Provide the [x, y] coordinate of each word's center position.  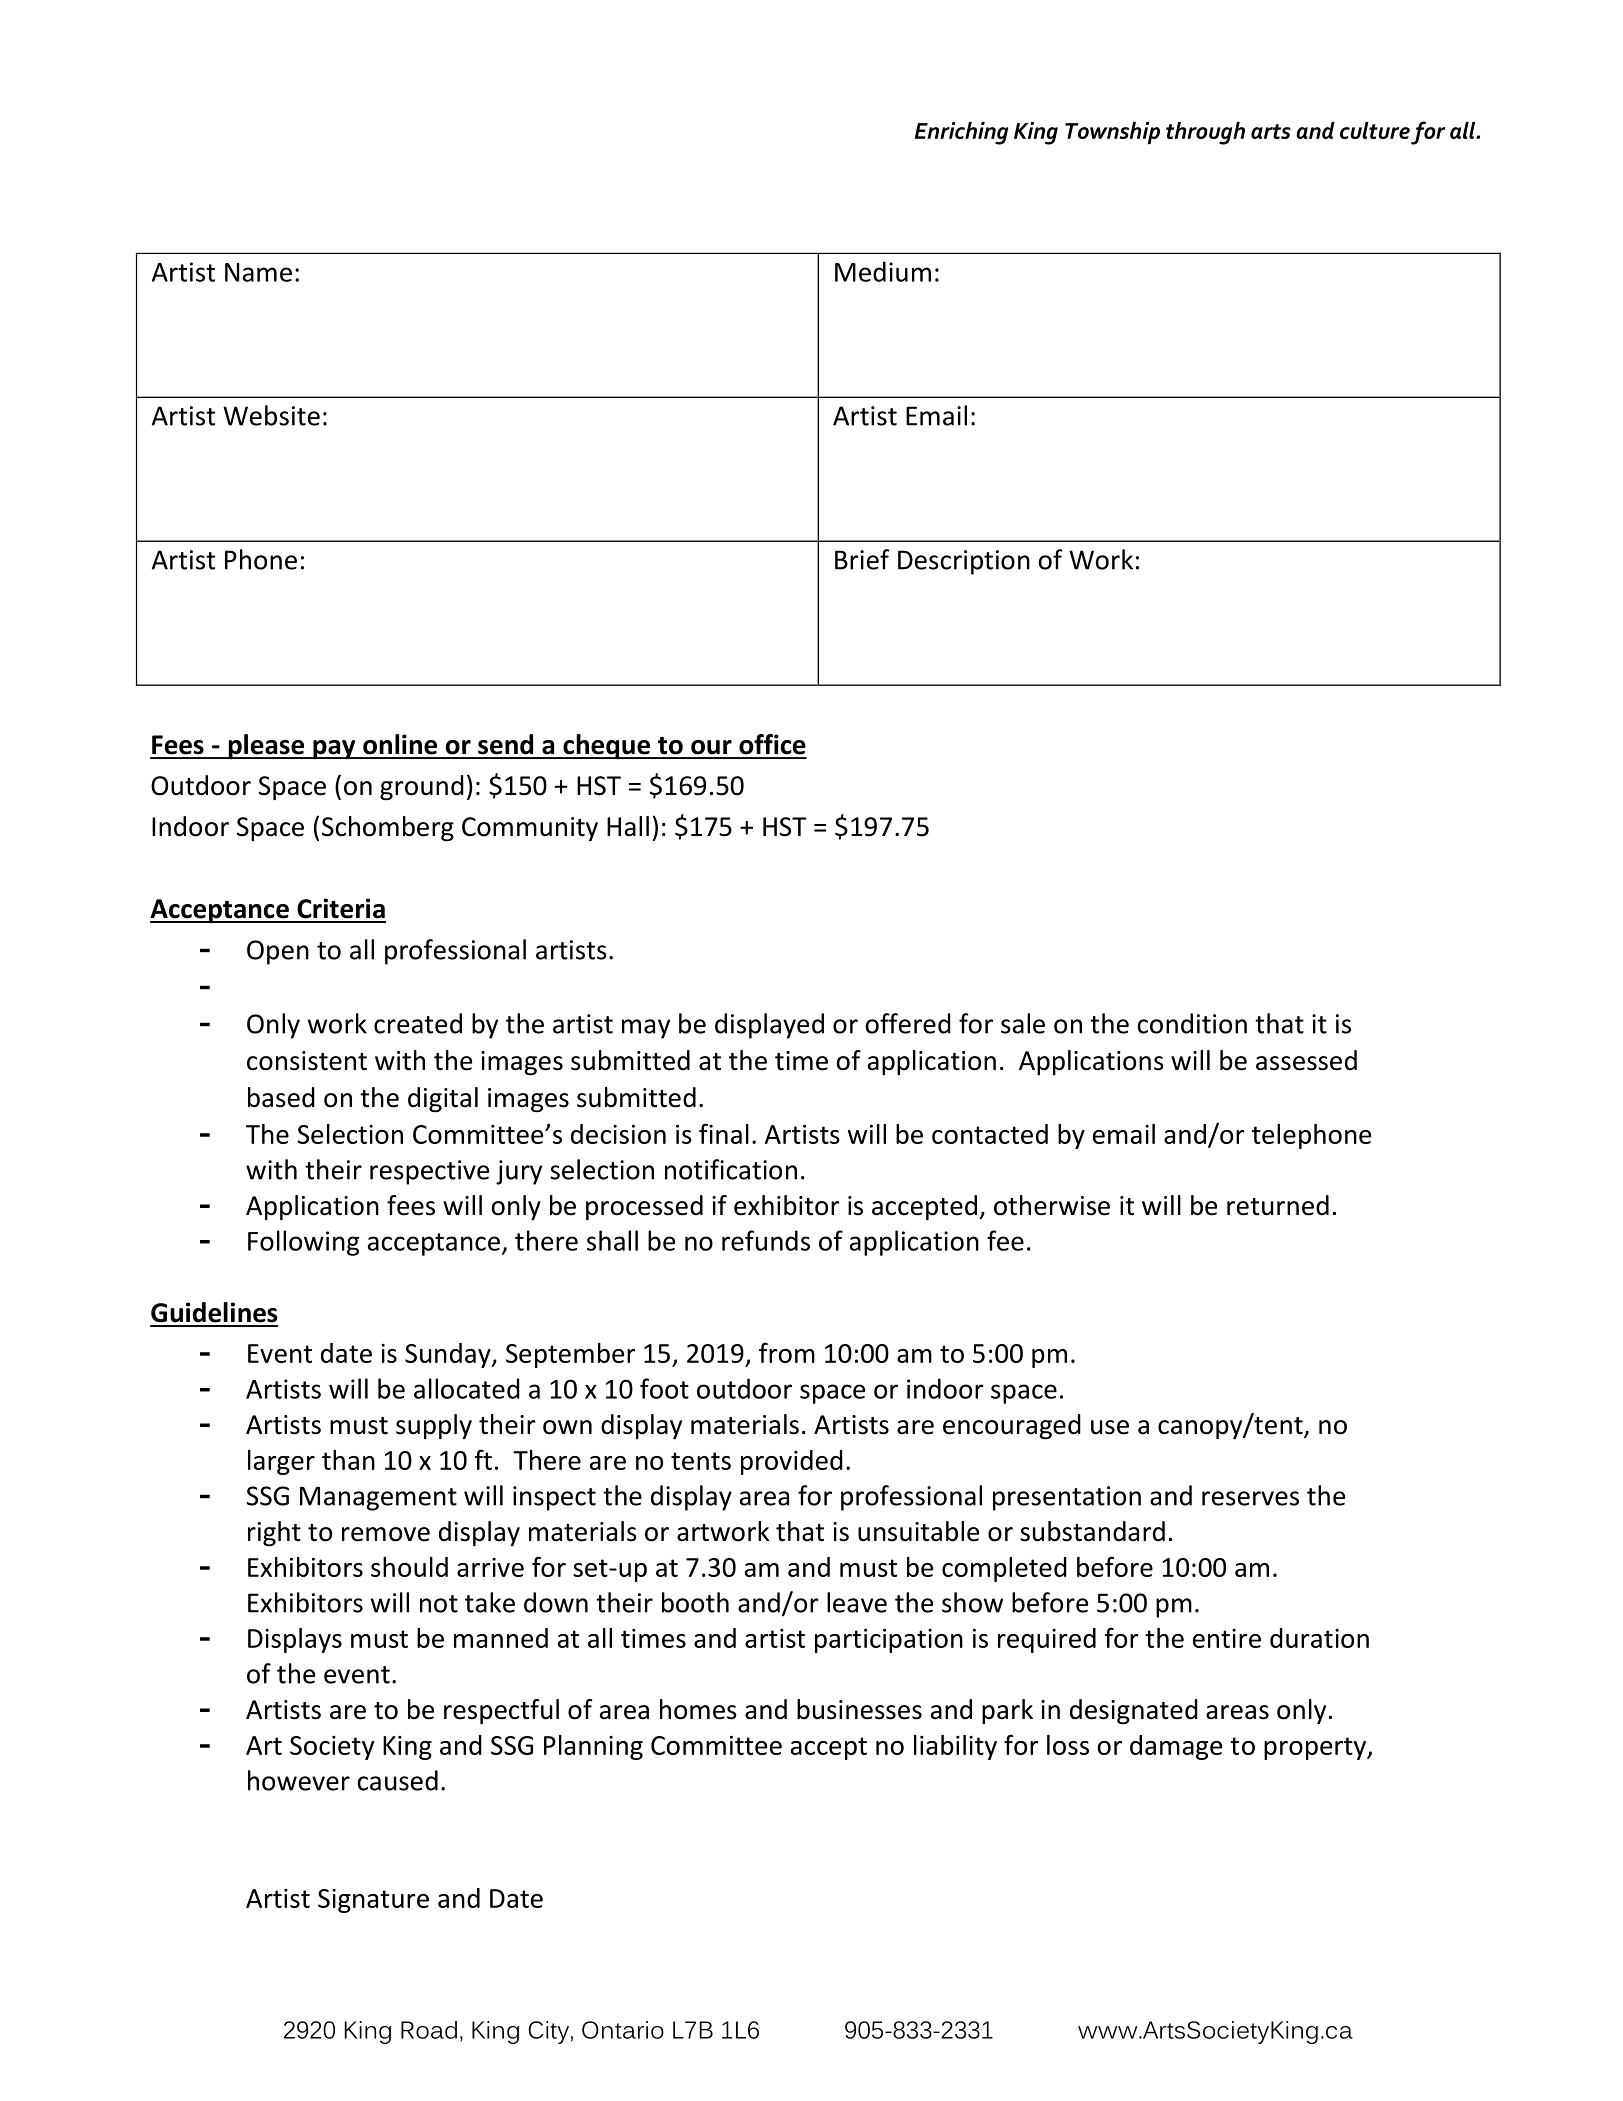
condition [1192, 1023]
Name [258, 272]
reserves [1250, 1498]
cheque [606, 747]
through [1205, 133]
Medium [883, 271]
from [787, 1352]
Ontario [623, 2030]
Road [429, 2030]
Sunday [449, 1355]
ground [422, 788]
